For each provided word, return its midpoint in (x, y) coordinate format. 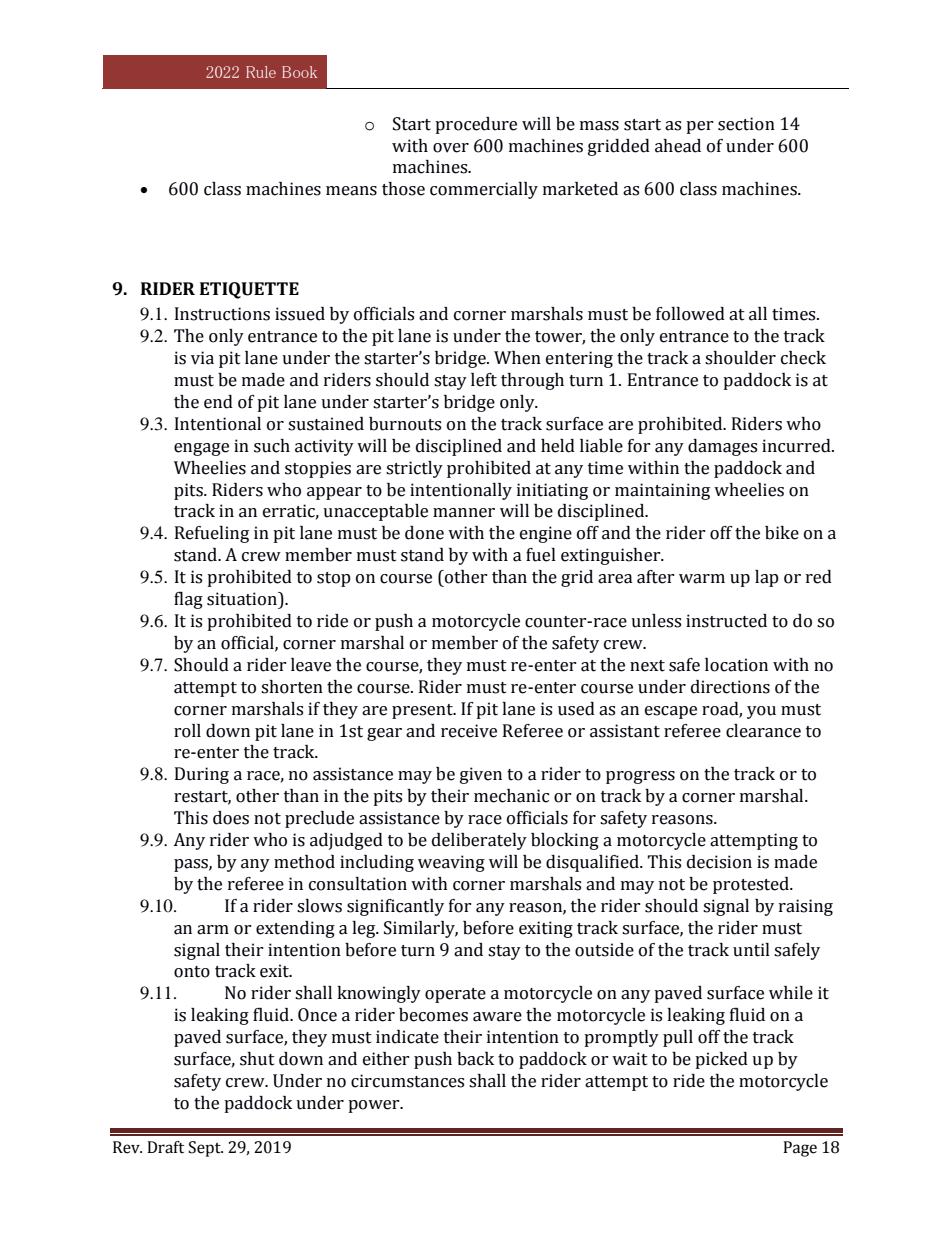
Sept (206, 1149)
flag (188, 600)
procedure (476, 125)
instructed (726, 621)
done (424, 533)
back (475, 1059)
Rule (261, 72)
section (746, 124)
